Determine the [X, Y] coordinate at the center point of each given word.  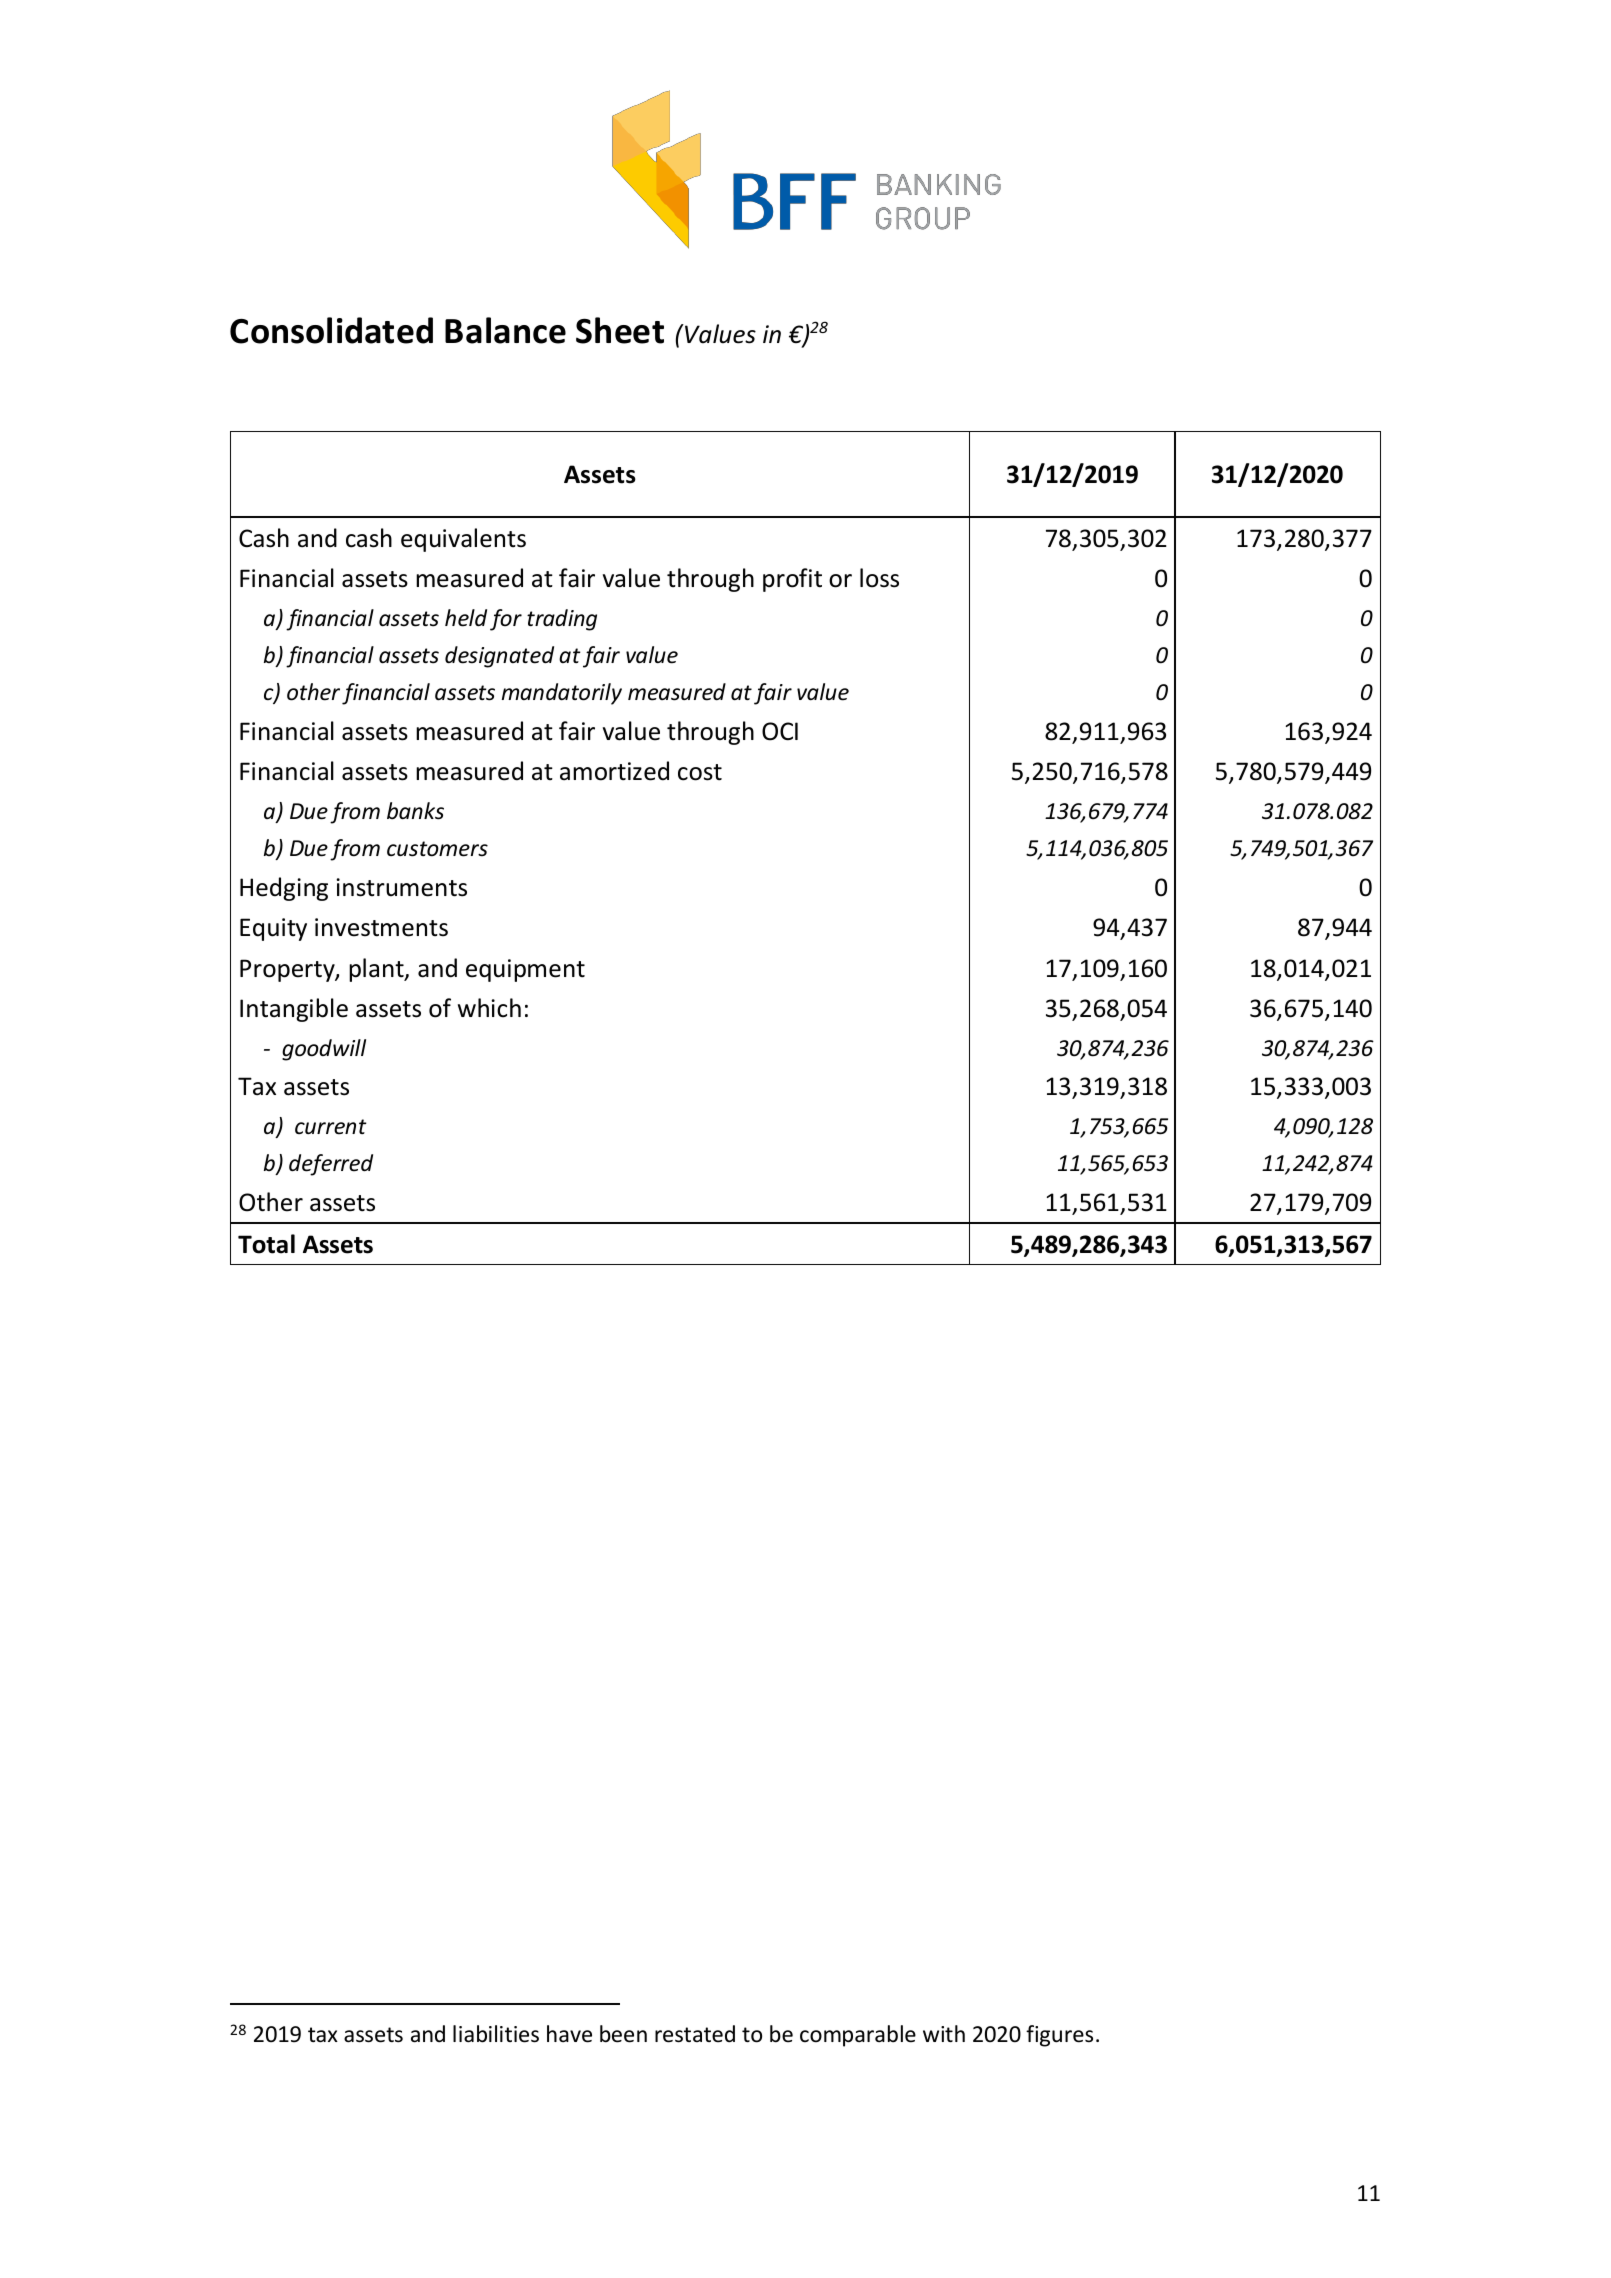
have [569, 2034]
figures [1059, 2036]
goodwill [324, 1050]
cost [700, 772]
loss [879, 578]
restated [695, 2034]
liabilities [496, 2034]
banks [415, 811]
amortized [614, 771]
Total [266, 1244]
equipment [525, 970]
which [489, 1008]
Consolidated [331, 330]
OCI [780, 731]
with [944, 2033]
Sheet [620, 330]
